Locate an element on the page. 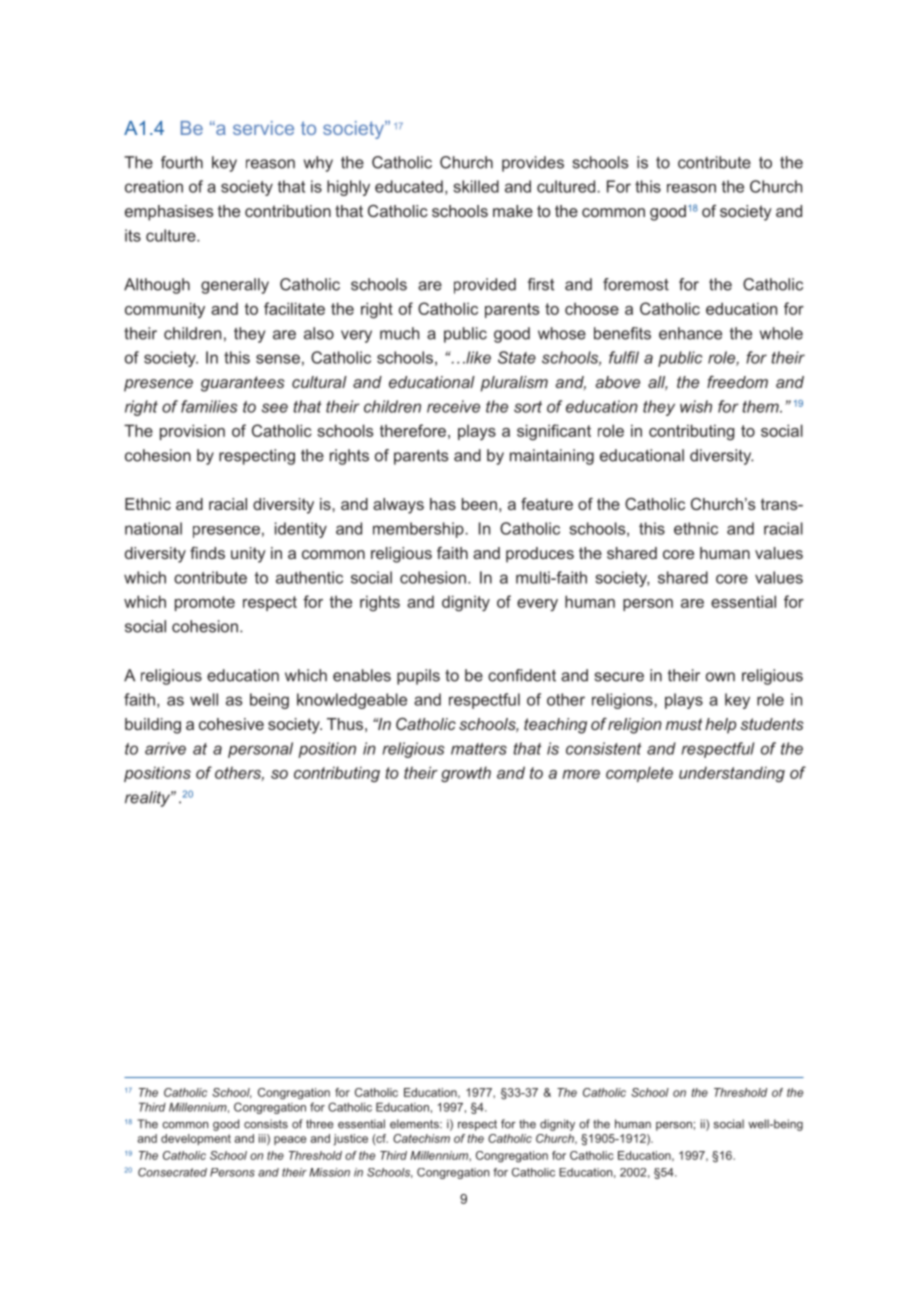  development is located at coordinates (196, 1139).
